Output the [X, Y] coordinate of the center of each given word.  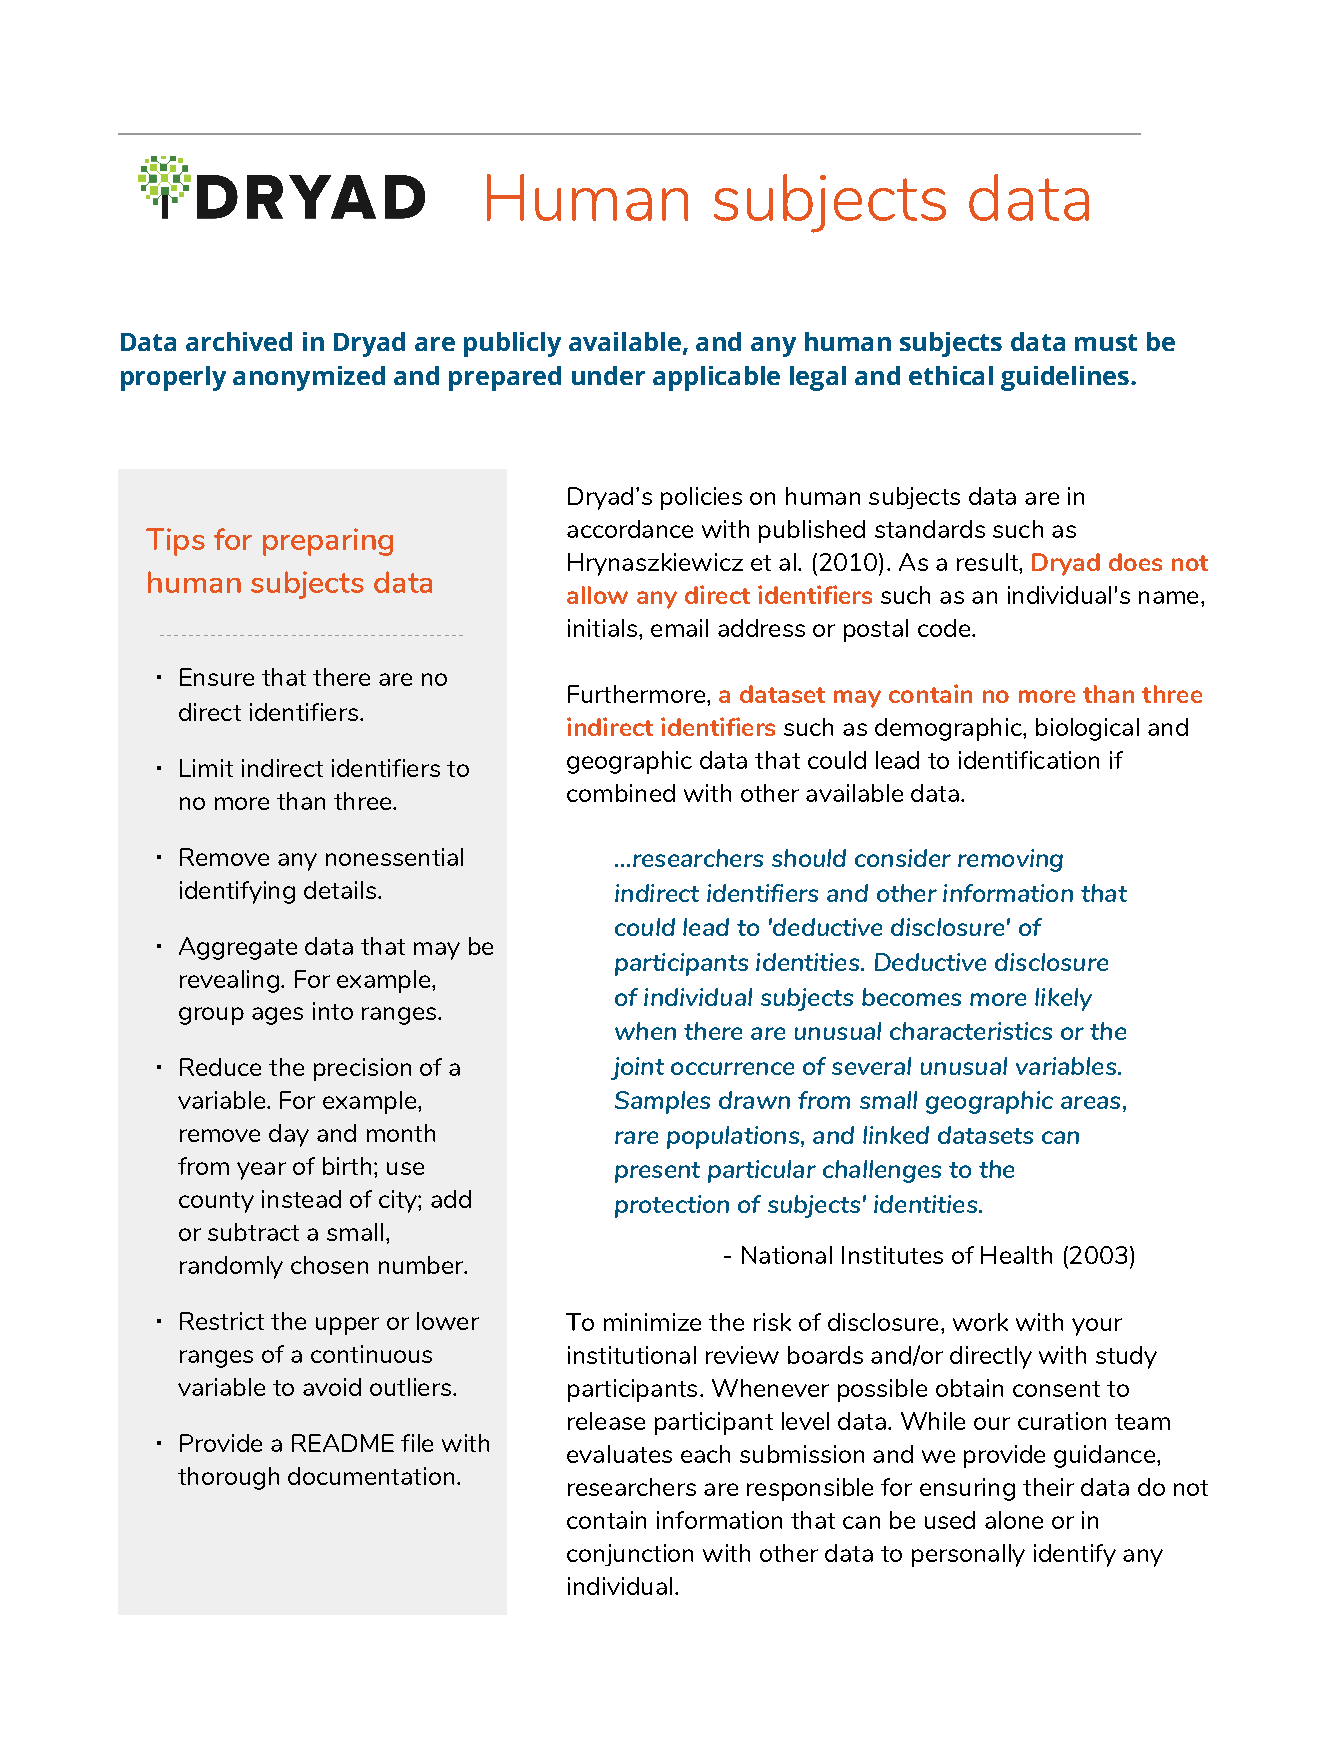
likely [1063, 999]
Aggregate [238, 948]
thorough [228, 1478]
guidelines [1065, 378]
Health [1016, 1255]
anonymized [309, 378]
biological [1087, 729]
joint [637, 1068]
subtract [253, 1232]
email [679, 628]
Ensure [217, 677]
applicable [716, 378]
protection [672, 1206]
